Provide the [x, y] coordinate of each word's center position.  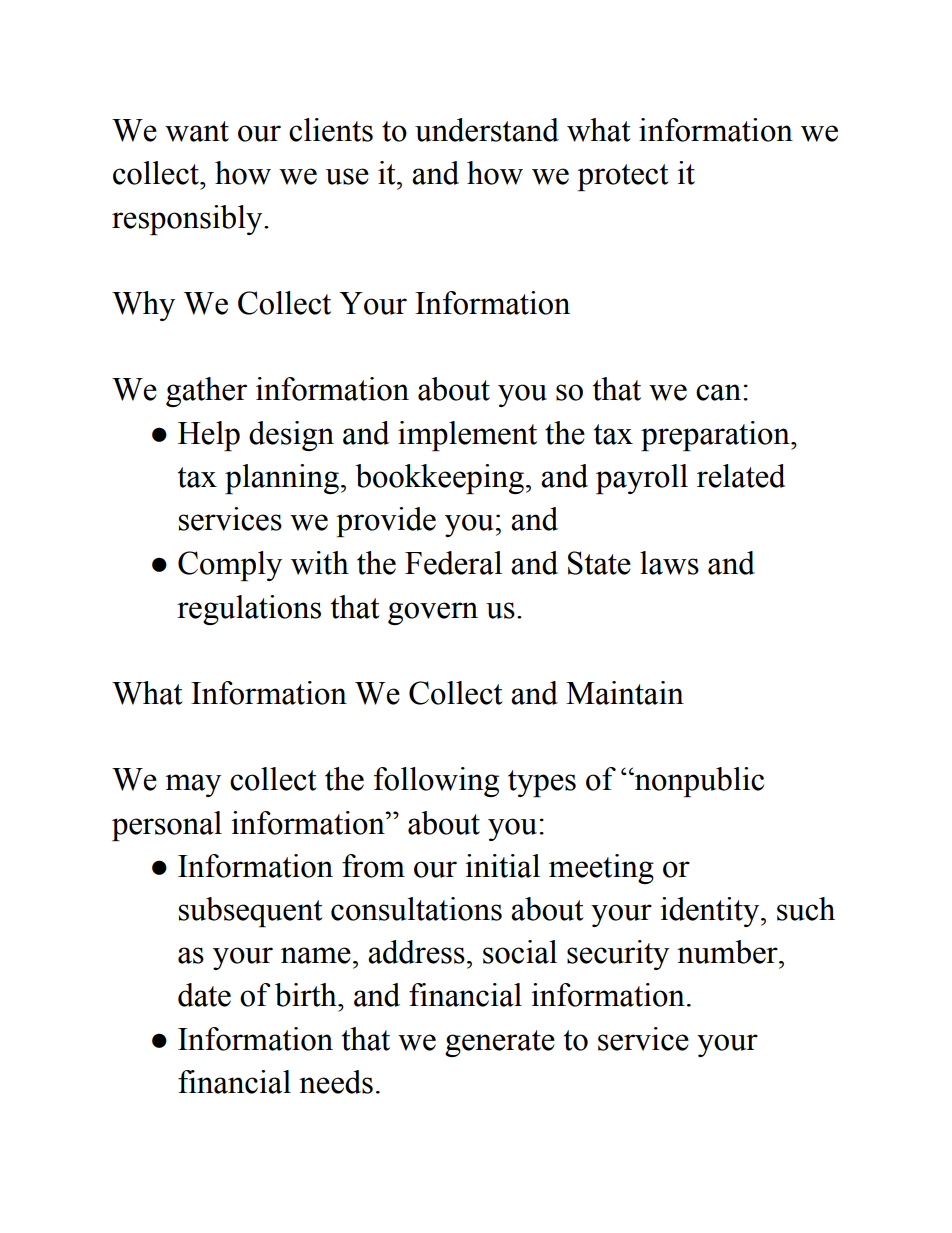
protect [623, 177]
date [204, 995]
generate [500, 1043]
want [197, 131]
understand [487, 130]
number [728, 952]
